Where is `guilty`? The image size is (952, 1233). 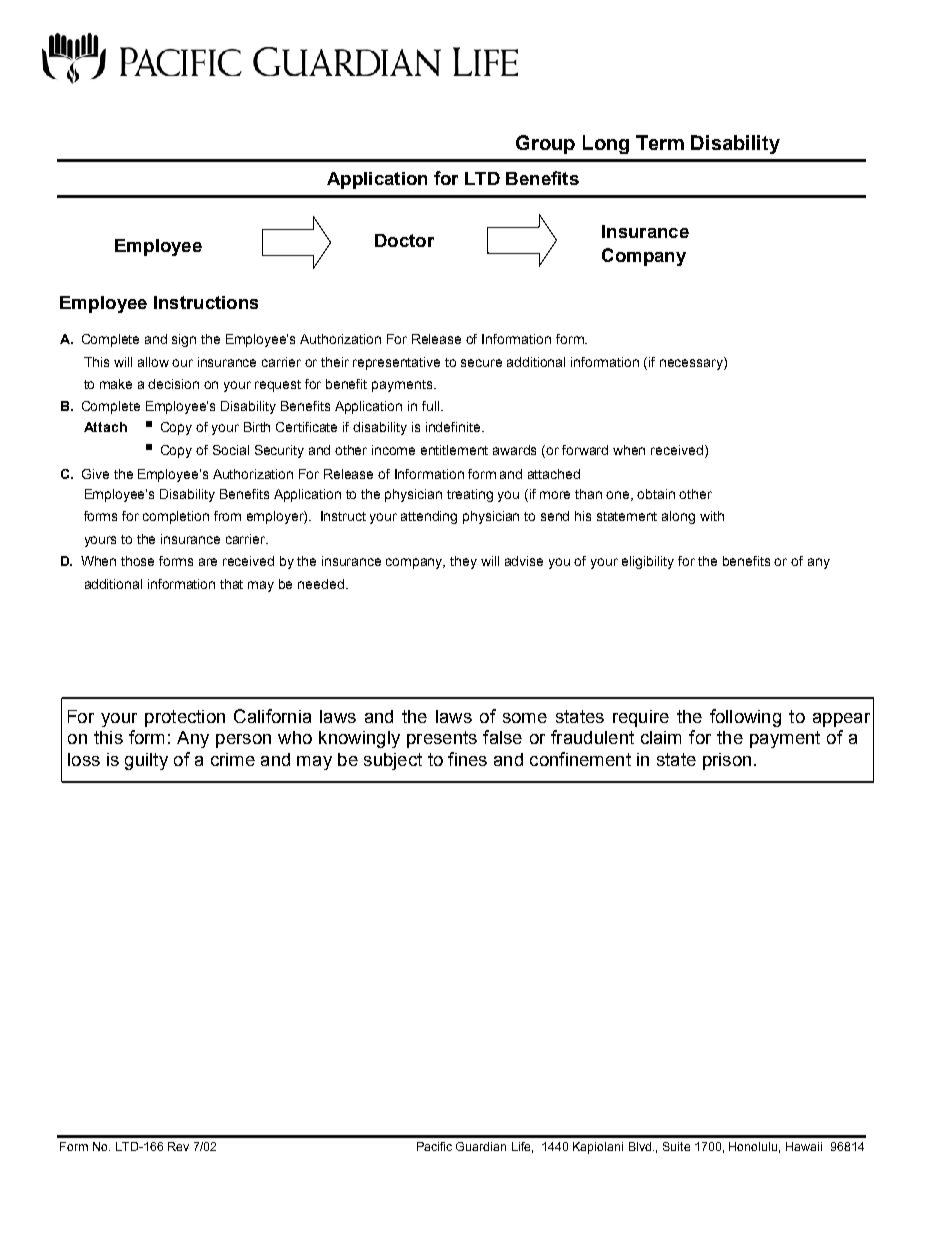
guilty is located at coordinates (146, 761).
